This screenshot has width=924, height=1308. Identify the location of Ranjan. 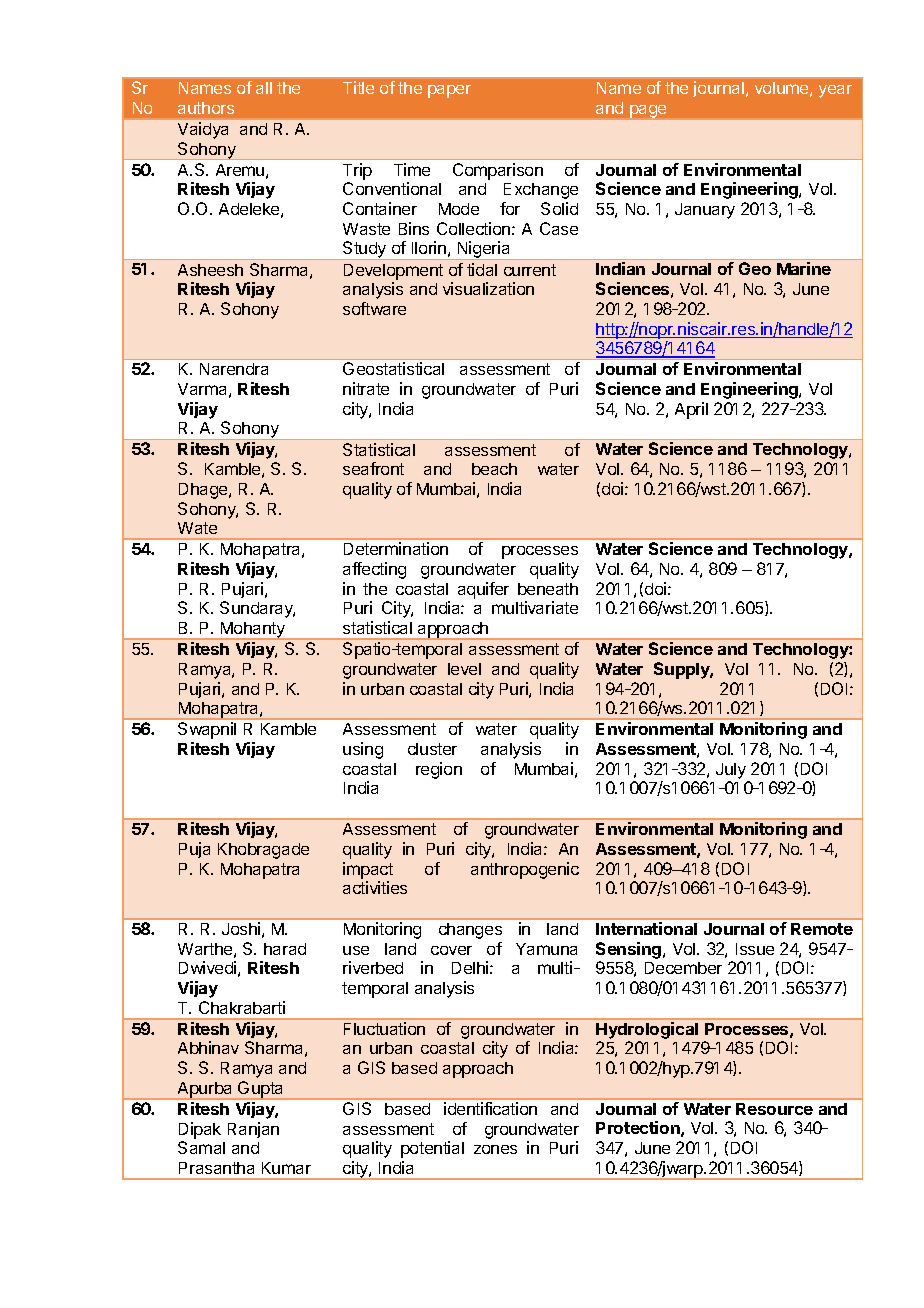
(253, 1130).
